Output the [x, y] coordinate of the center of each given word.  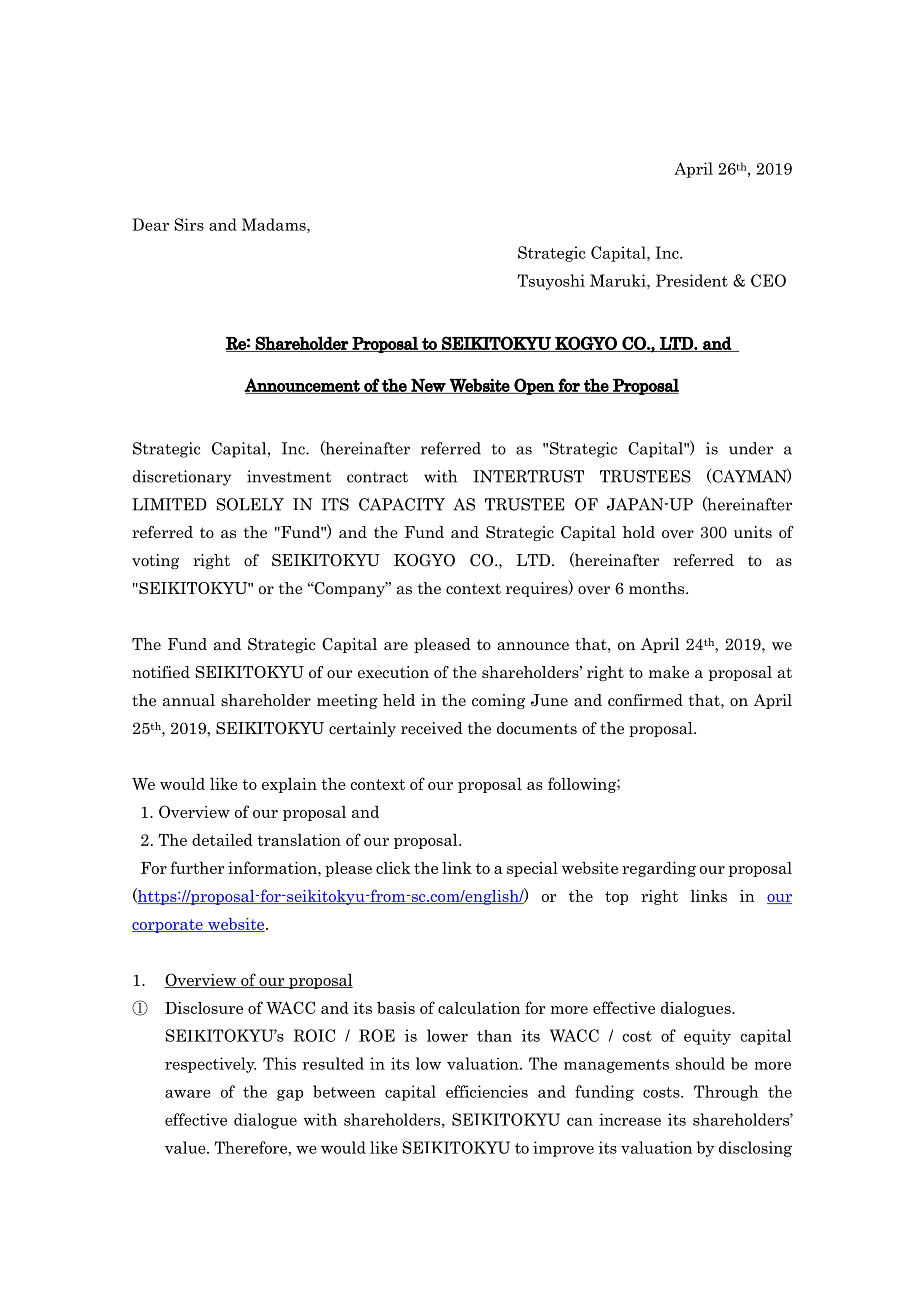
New [428, 386]
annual [189, 700]
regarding [659, 869]
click [393, 867]
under [751, 448]
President [692, 280]
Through [726, 1093]
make [669, 672]
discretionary [182, 478]
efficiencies [487, 1091]
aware [188, 1094]
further [197, 867]
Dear [150, 224]
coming [498, 701]
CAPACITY [402, 504]
